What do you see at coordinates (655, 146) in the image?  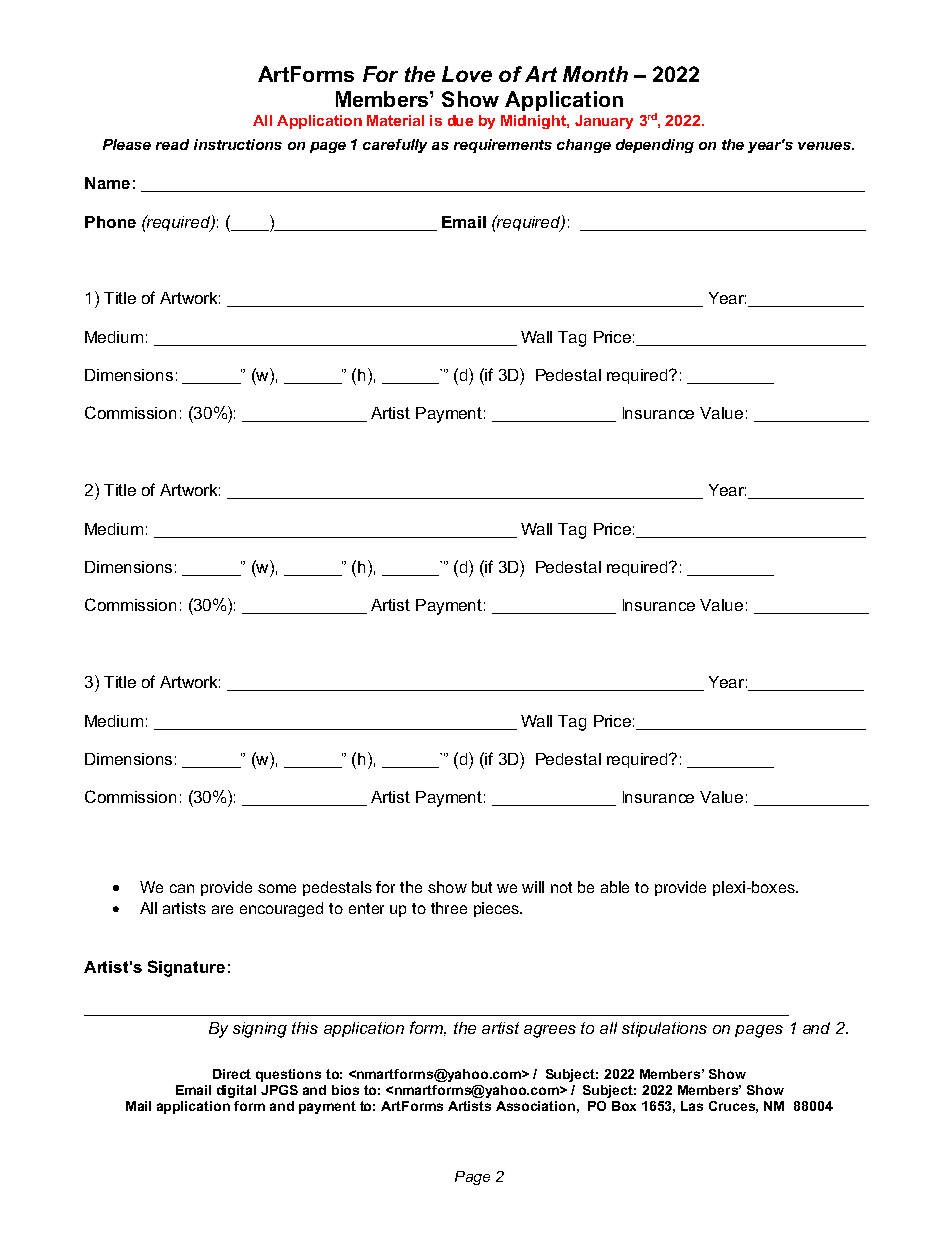 I see `depending` at bounding box center [655, 146].
